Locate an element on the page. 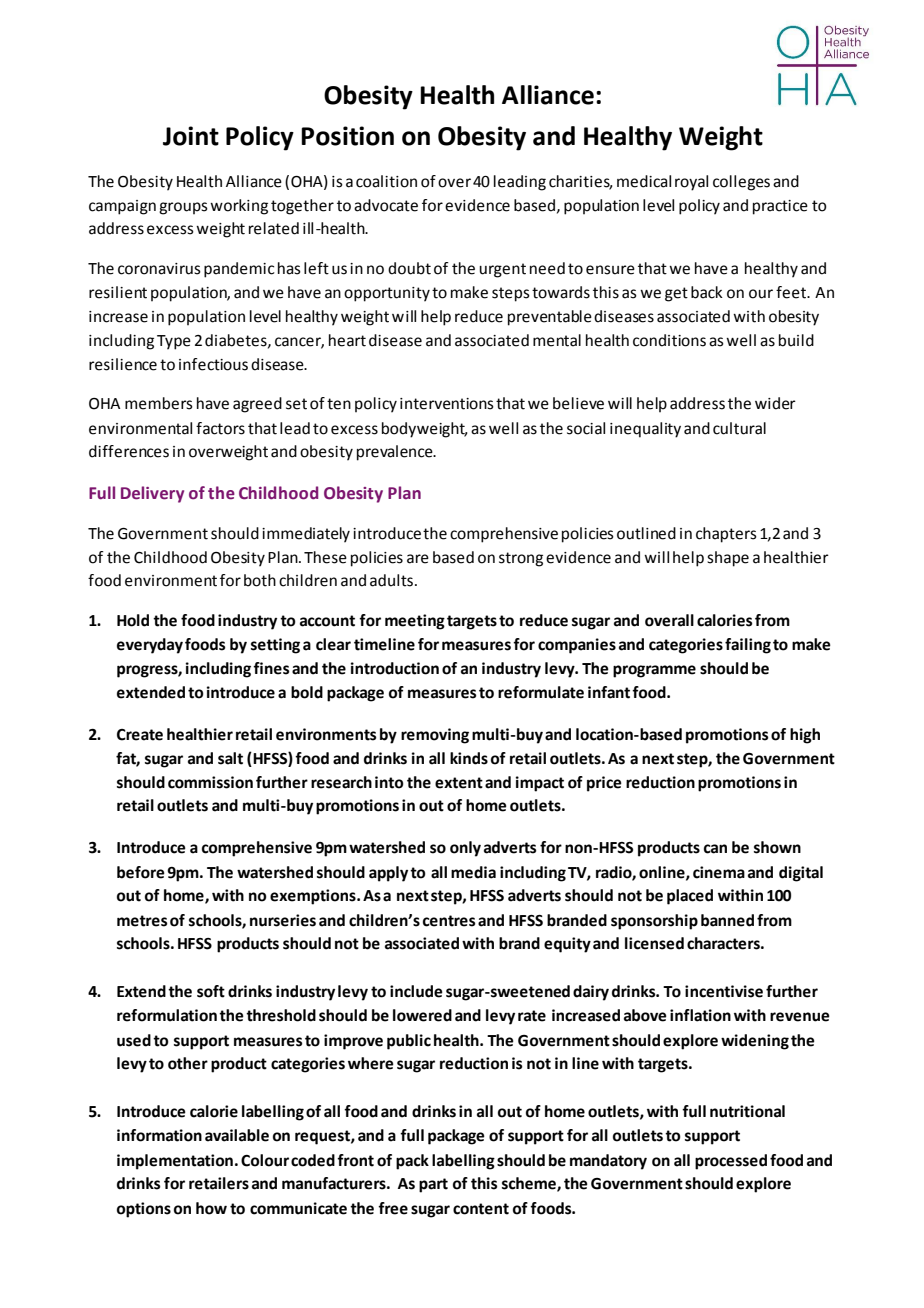 The image size is (924, 1308). processed is located at coordinates (731, 1162).
